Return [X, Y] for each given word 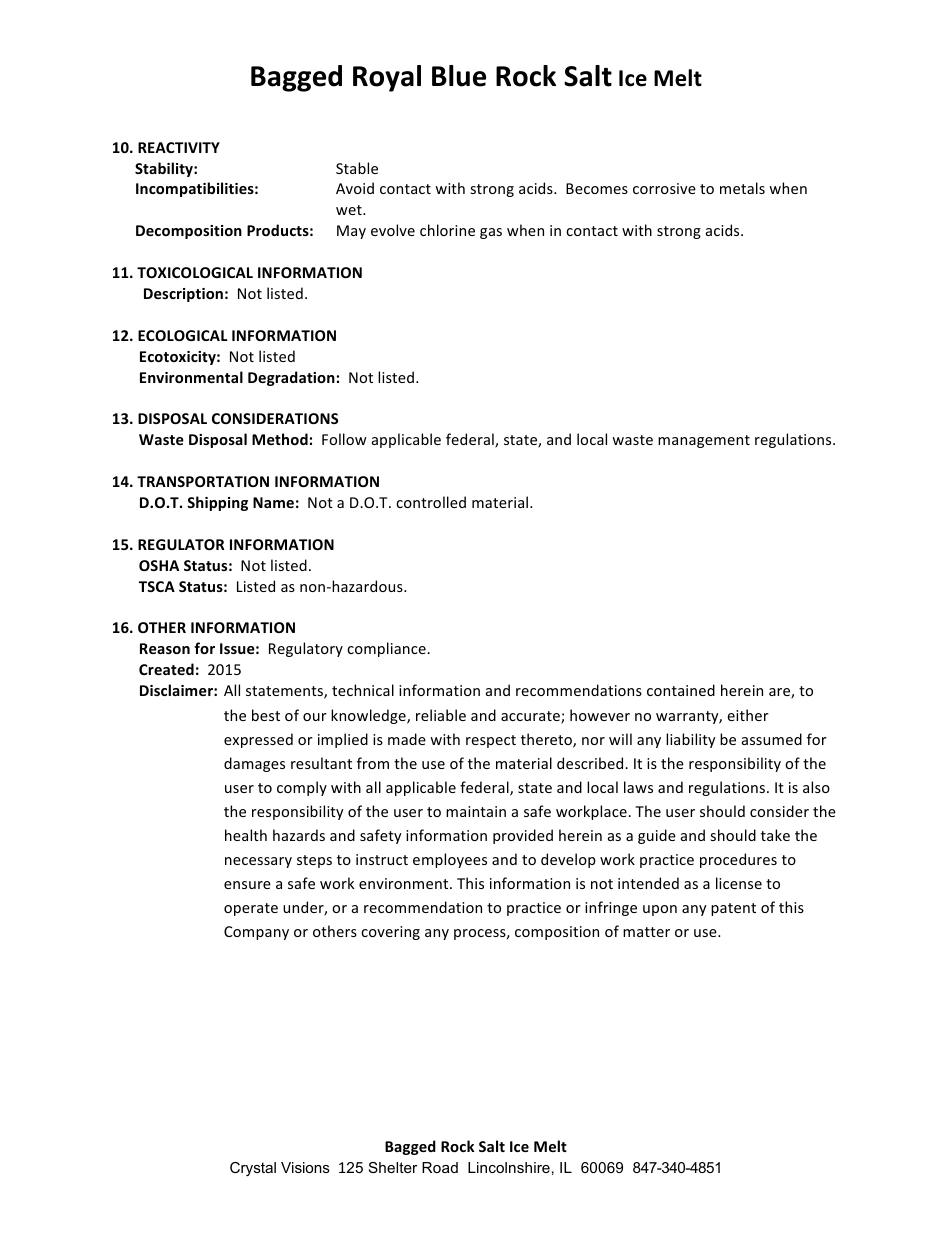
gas [491, 233]
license [739, 883]
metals [742, 188]
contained [681, 690]
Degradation [291, 378]
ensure [247, 885]
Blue [459, 76]
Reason [165, 648]
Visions [305, 1167]
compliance [387, 649]
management [704, 441]
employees [450, 860]
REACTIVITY [179, 147]
